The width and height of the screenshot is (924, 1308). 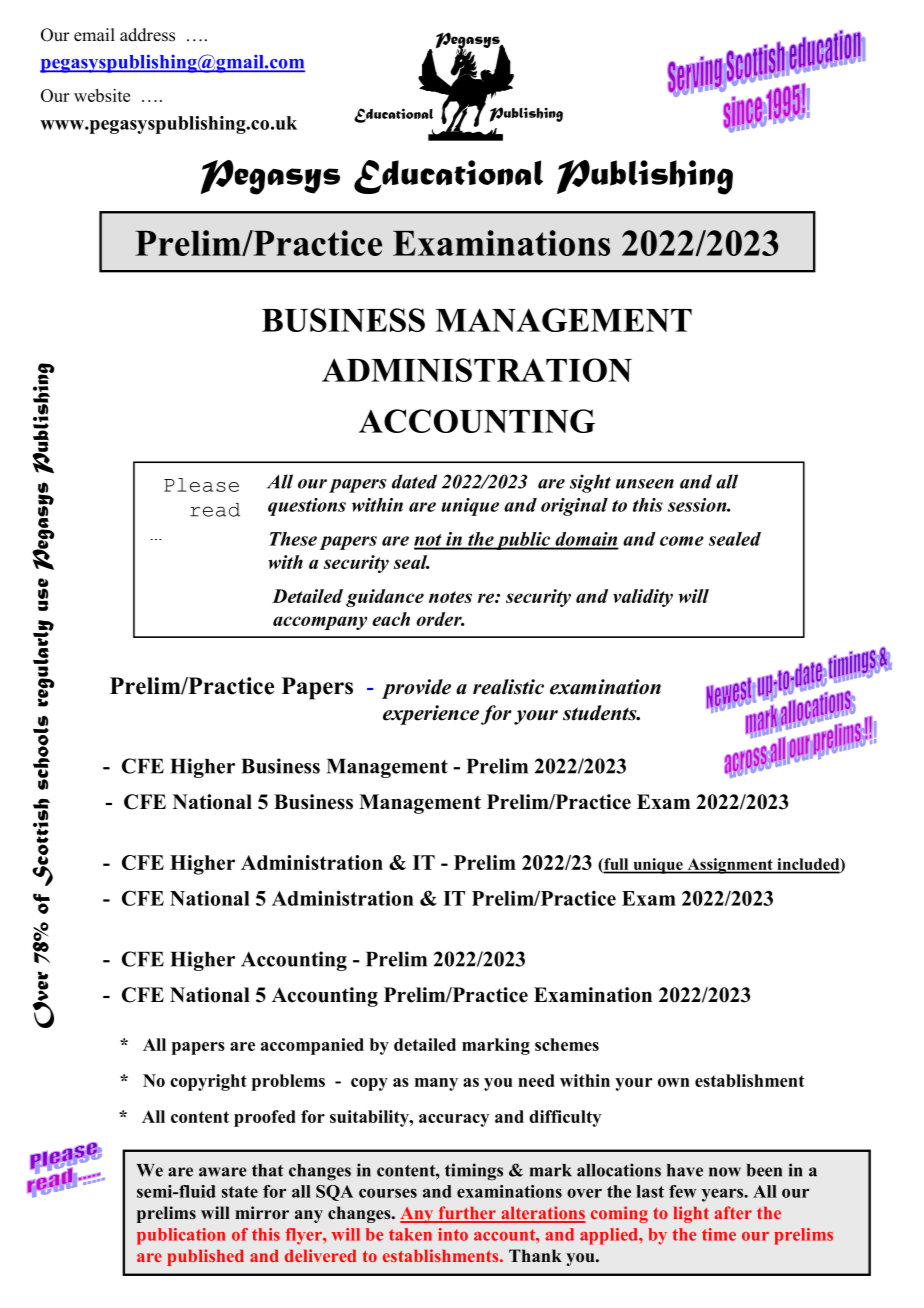 What do you see at coordinates (102, 95) in the screenshot?
I see `website` at bounding box center [102, 95].
